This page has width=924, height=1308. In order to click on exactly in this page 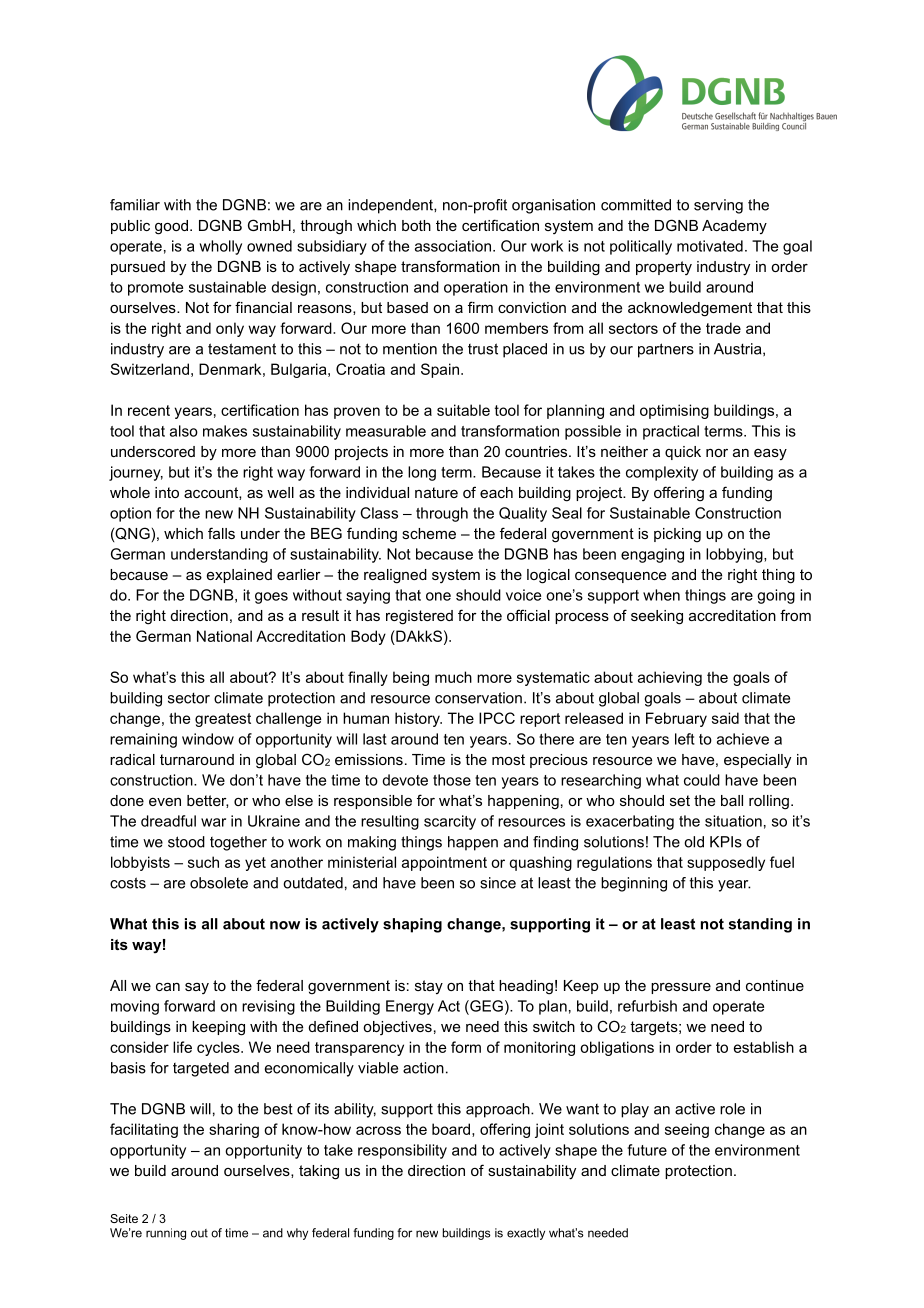, I will do `click(526, 1234)`.
